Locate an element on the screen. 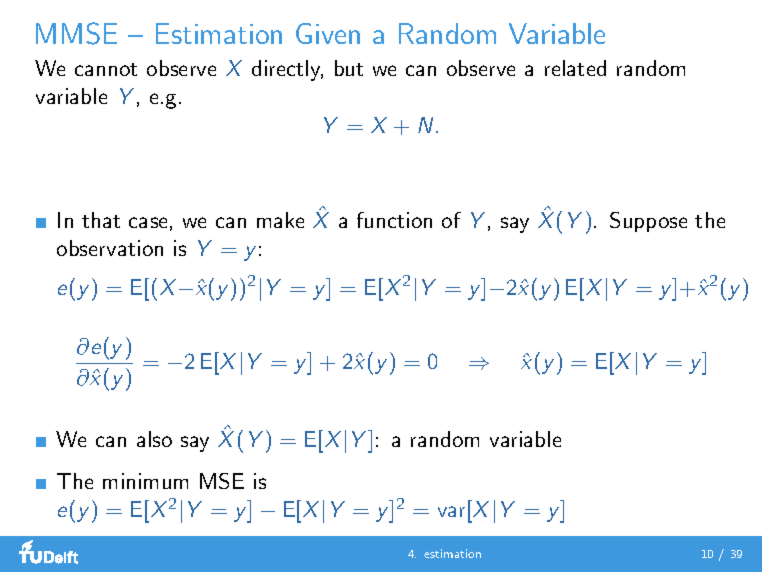  cannot is located at coordinates (106, 69).
